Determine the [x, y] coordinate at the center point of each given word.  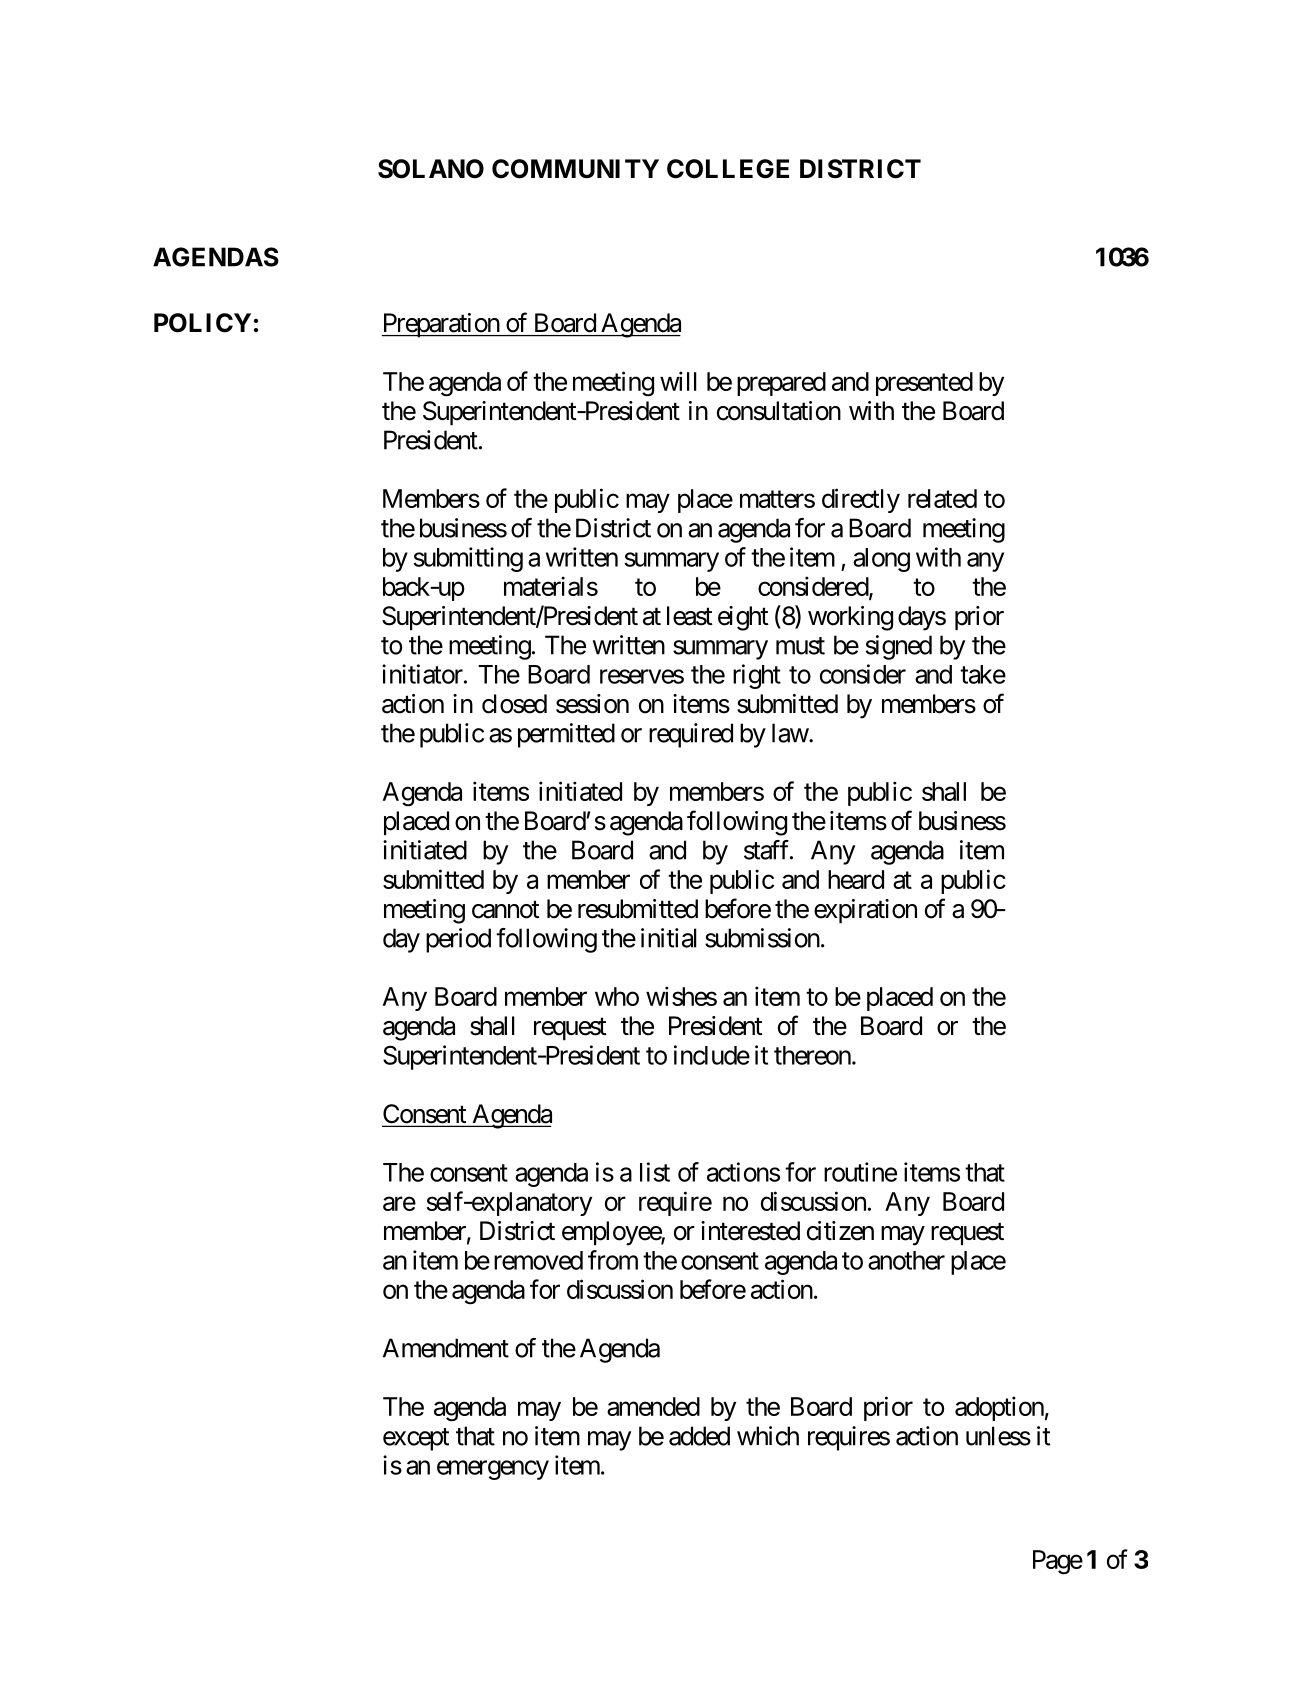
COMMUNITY [575, 169]
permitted [566, 735]
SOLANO [431, 169]
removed [538, 1260]
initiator [422, 674]
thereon [812, 1055]
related [942, 498]
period [458, 940]
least [690, 616]
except [416, 1439]
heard [856, 879]
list [655, 1172]
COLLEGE [728, 169]
